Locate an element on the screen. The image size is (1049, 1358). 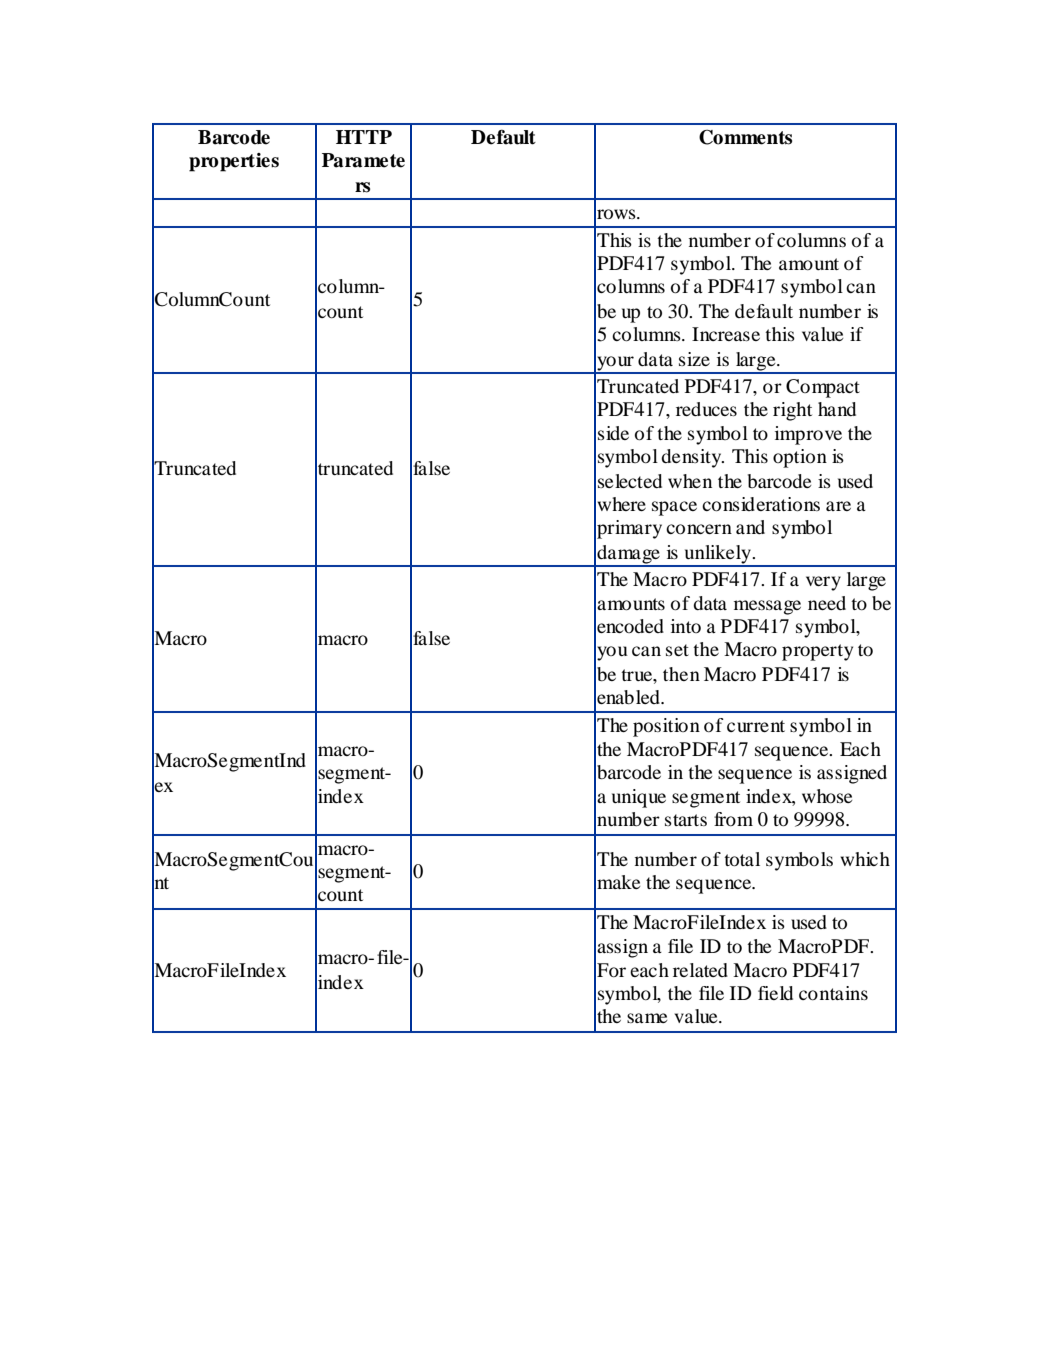
density is located at coordinates (692, 458).
